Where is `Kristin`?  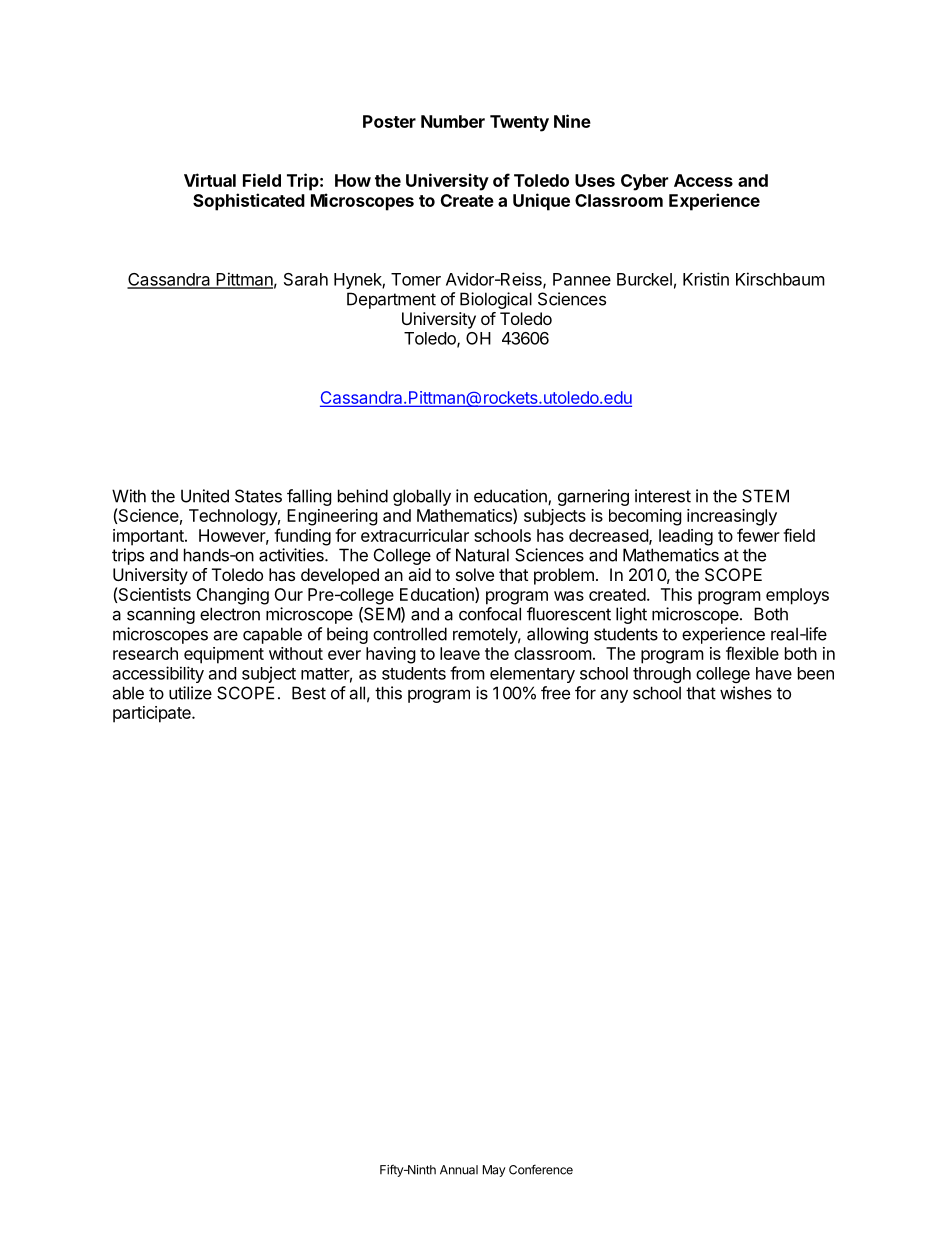
Kristin is located at coordinates (706, 279).
